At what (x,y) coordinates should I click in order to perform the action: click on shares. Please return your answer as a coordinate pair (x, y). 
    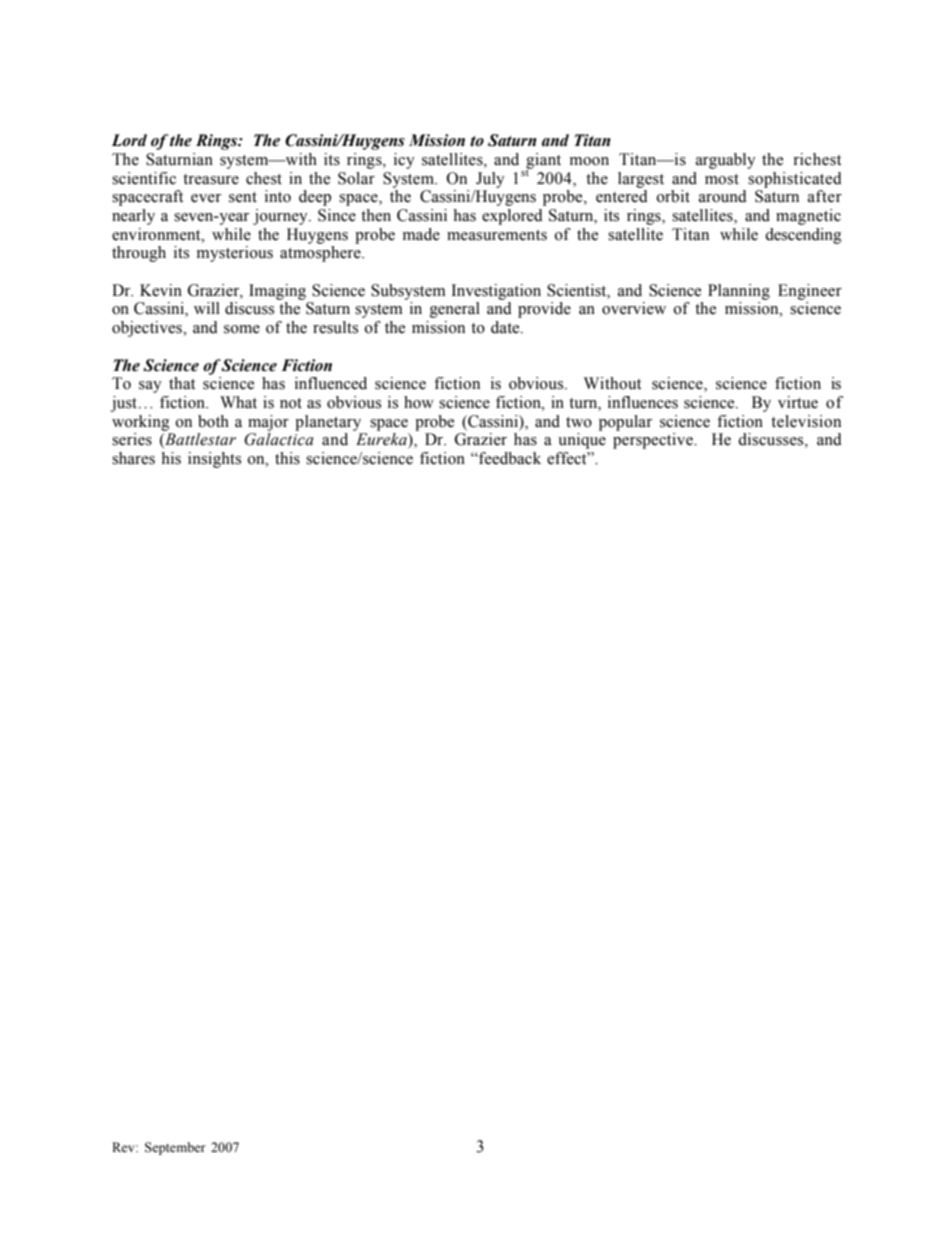
    Looking at the image, I should click on (133, 458).
